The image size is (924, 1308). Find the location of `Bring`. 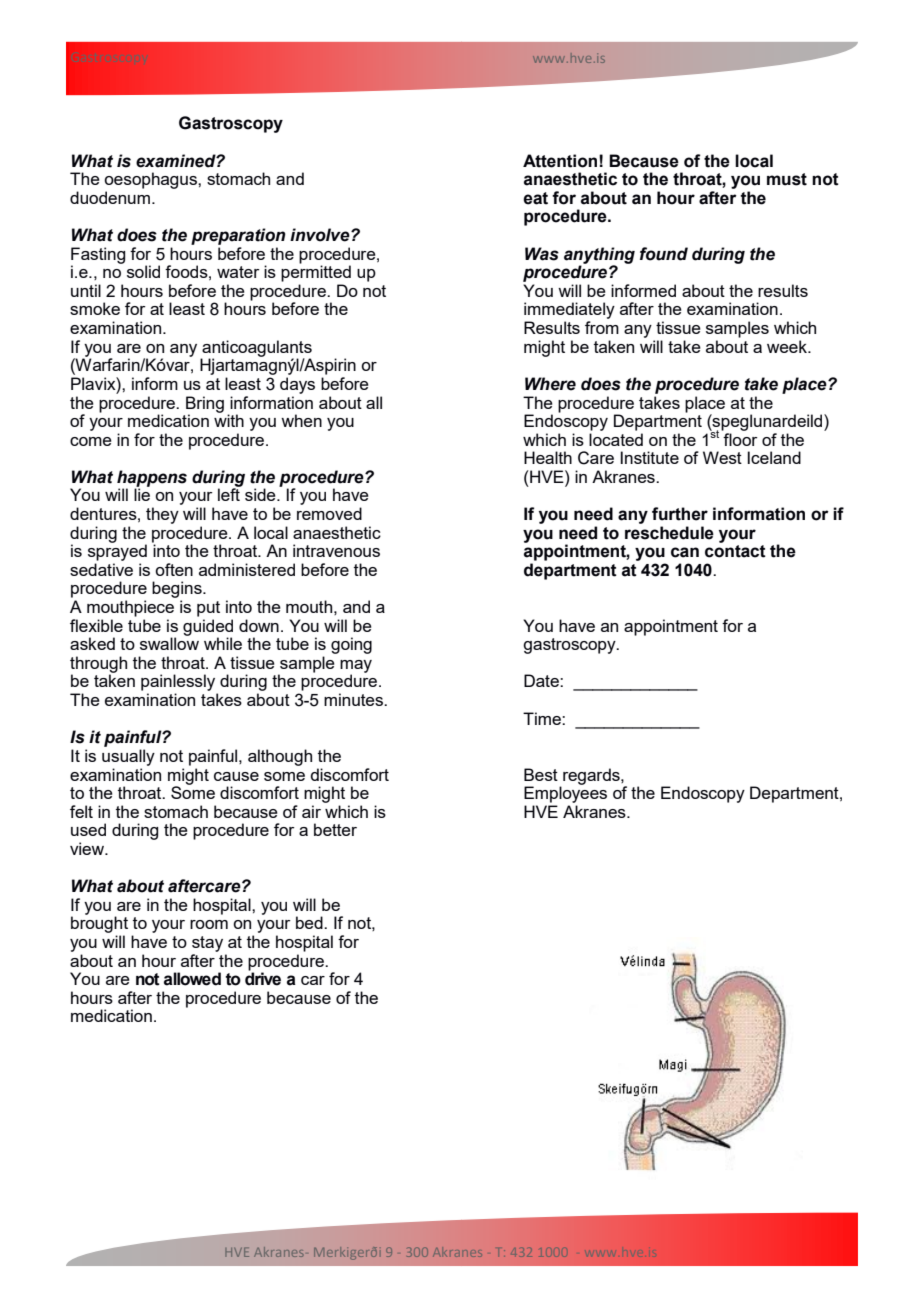

Bring is located at coordinates (205, 405).
